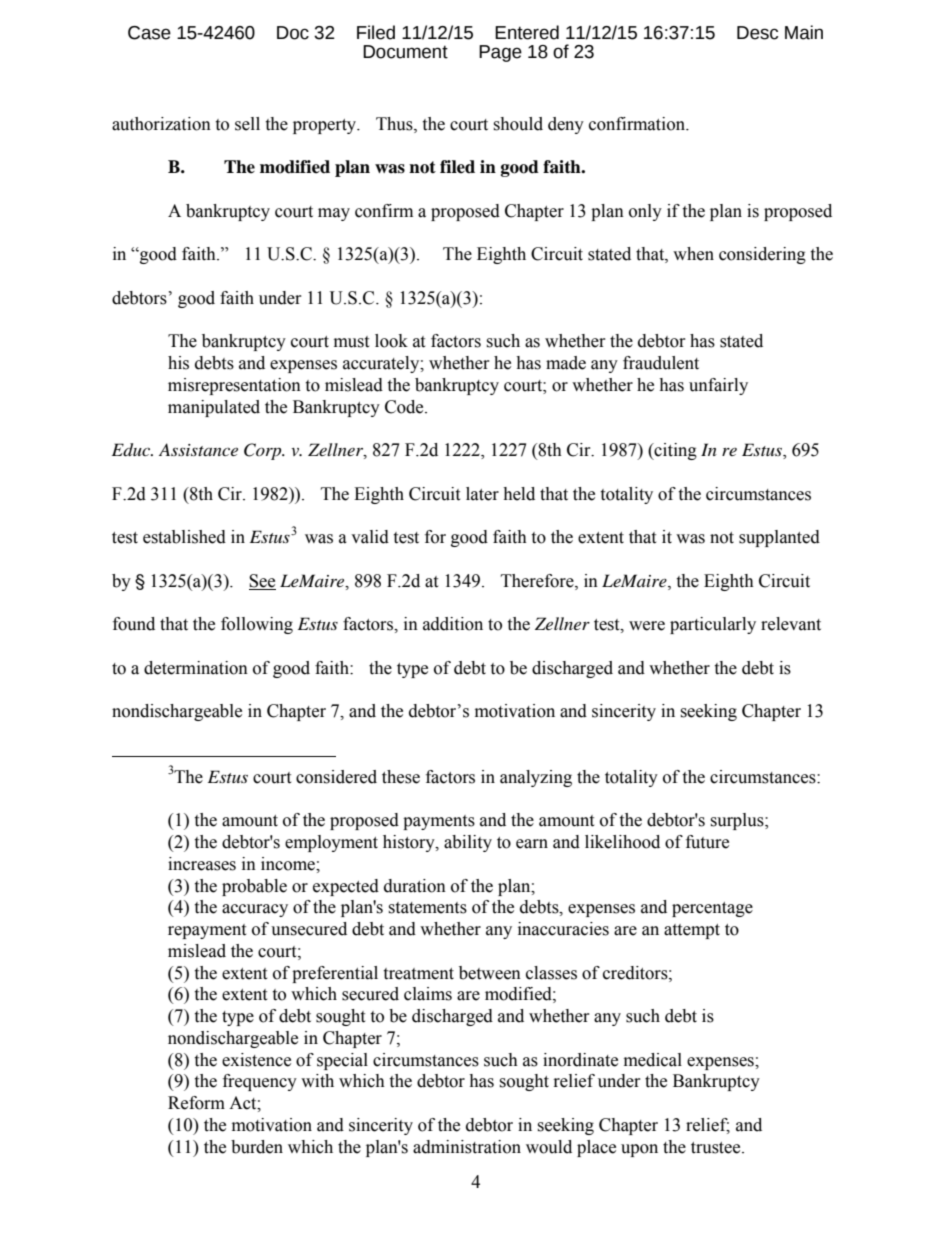 The width and height of the document is (952, 1233). Describe the element at coordinates (500, 53) in the document. I see `Page` at that location.
